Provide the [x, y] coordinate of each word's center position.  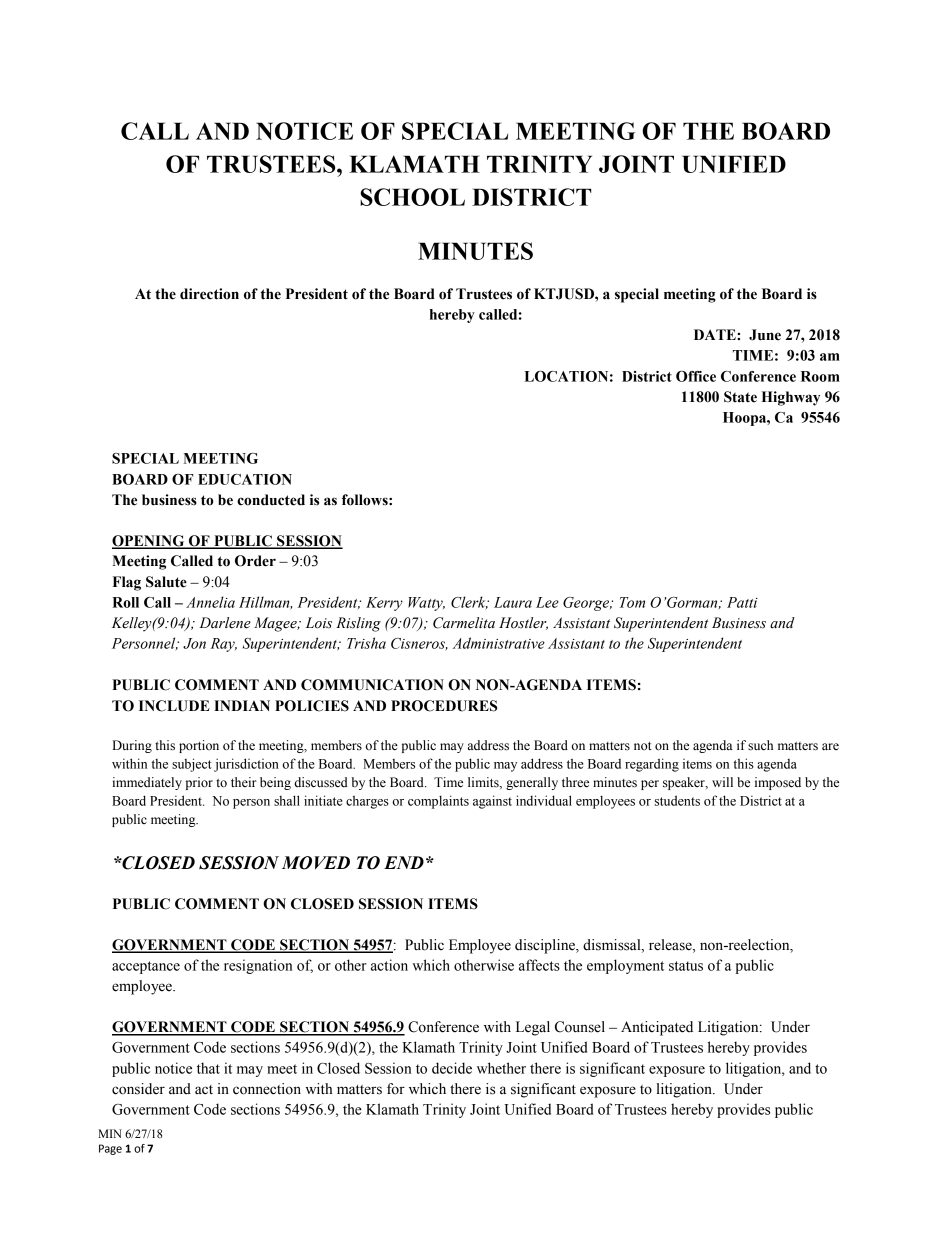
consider [138, 1089]
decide [452, 1068]
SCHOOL [412, 197]
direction [209, 294]
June [765, 335]
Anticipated [657, 1028]
